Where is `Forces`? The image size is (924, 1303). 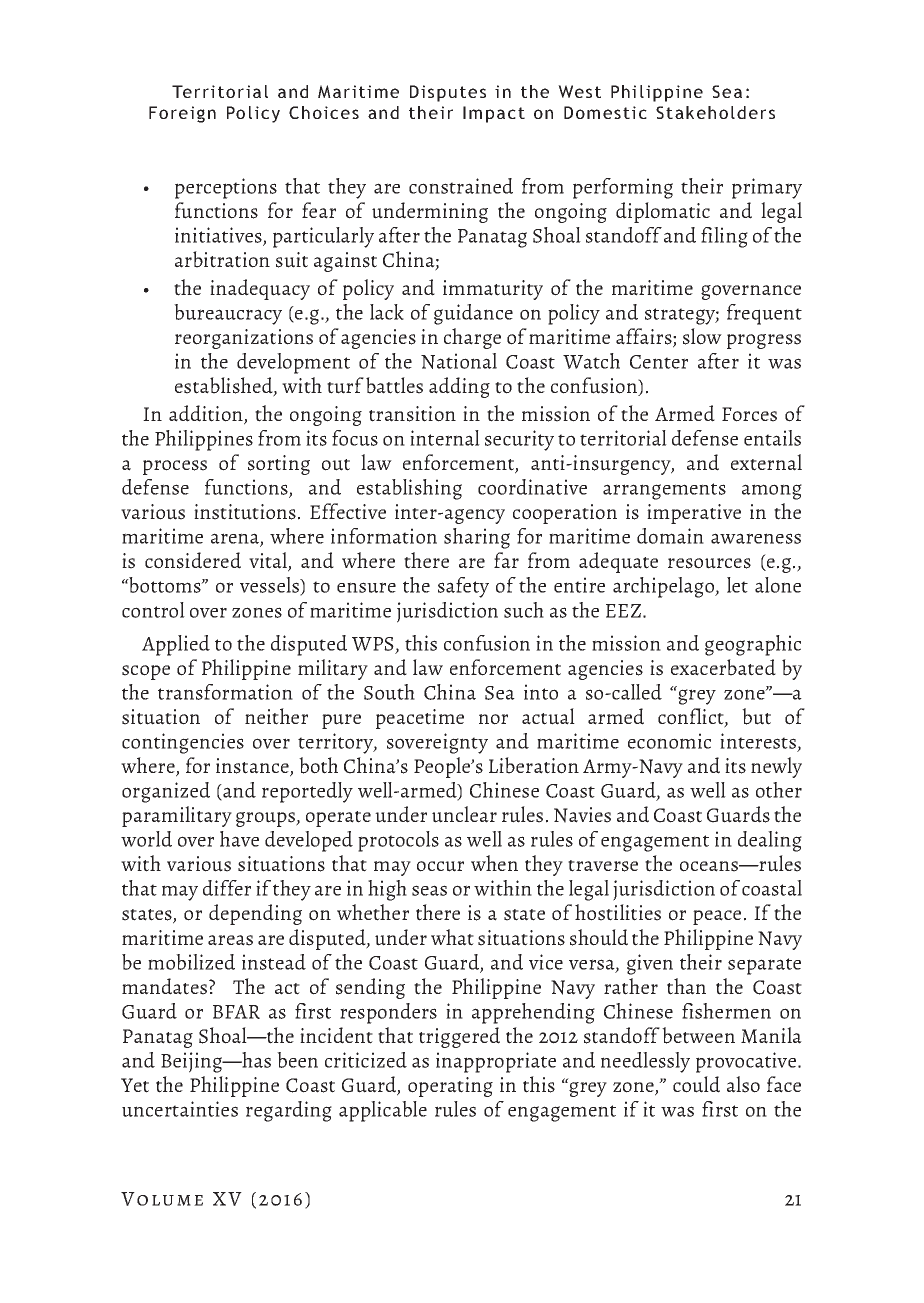
Forces is located at coordinates (749, 414).
